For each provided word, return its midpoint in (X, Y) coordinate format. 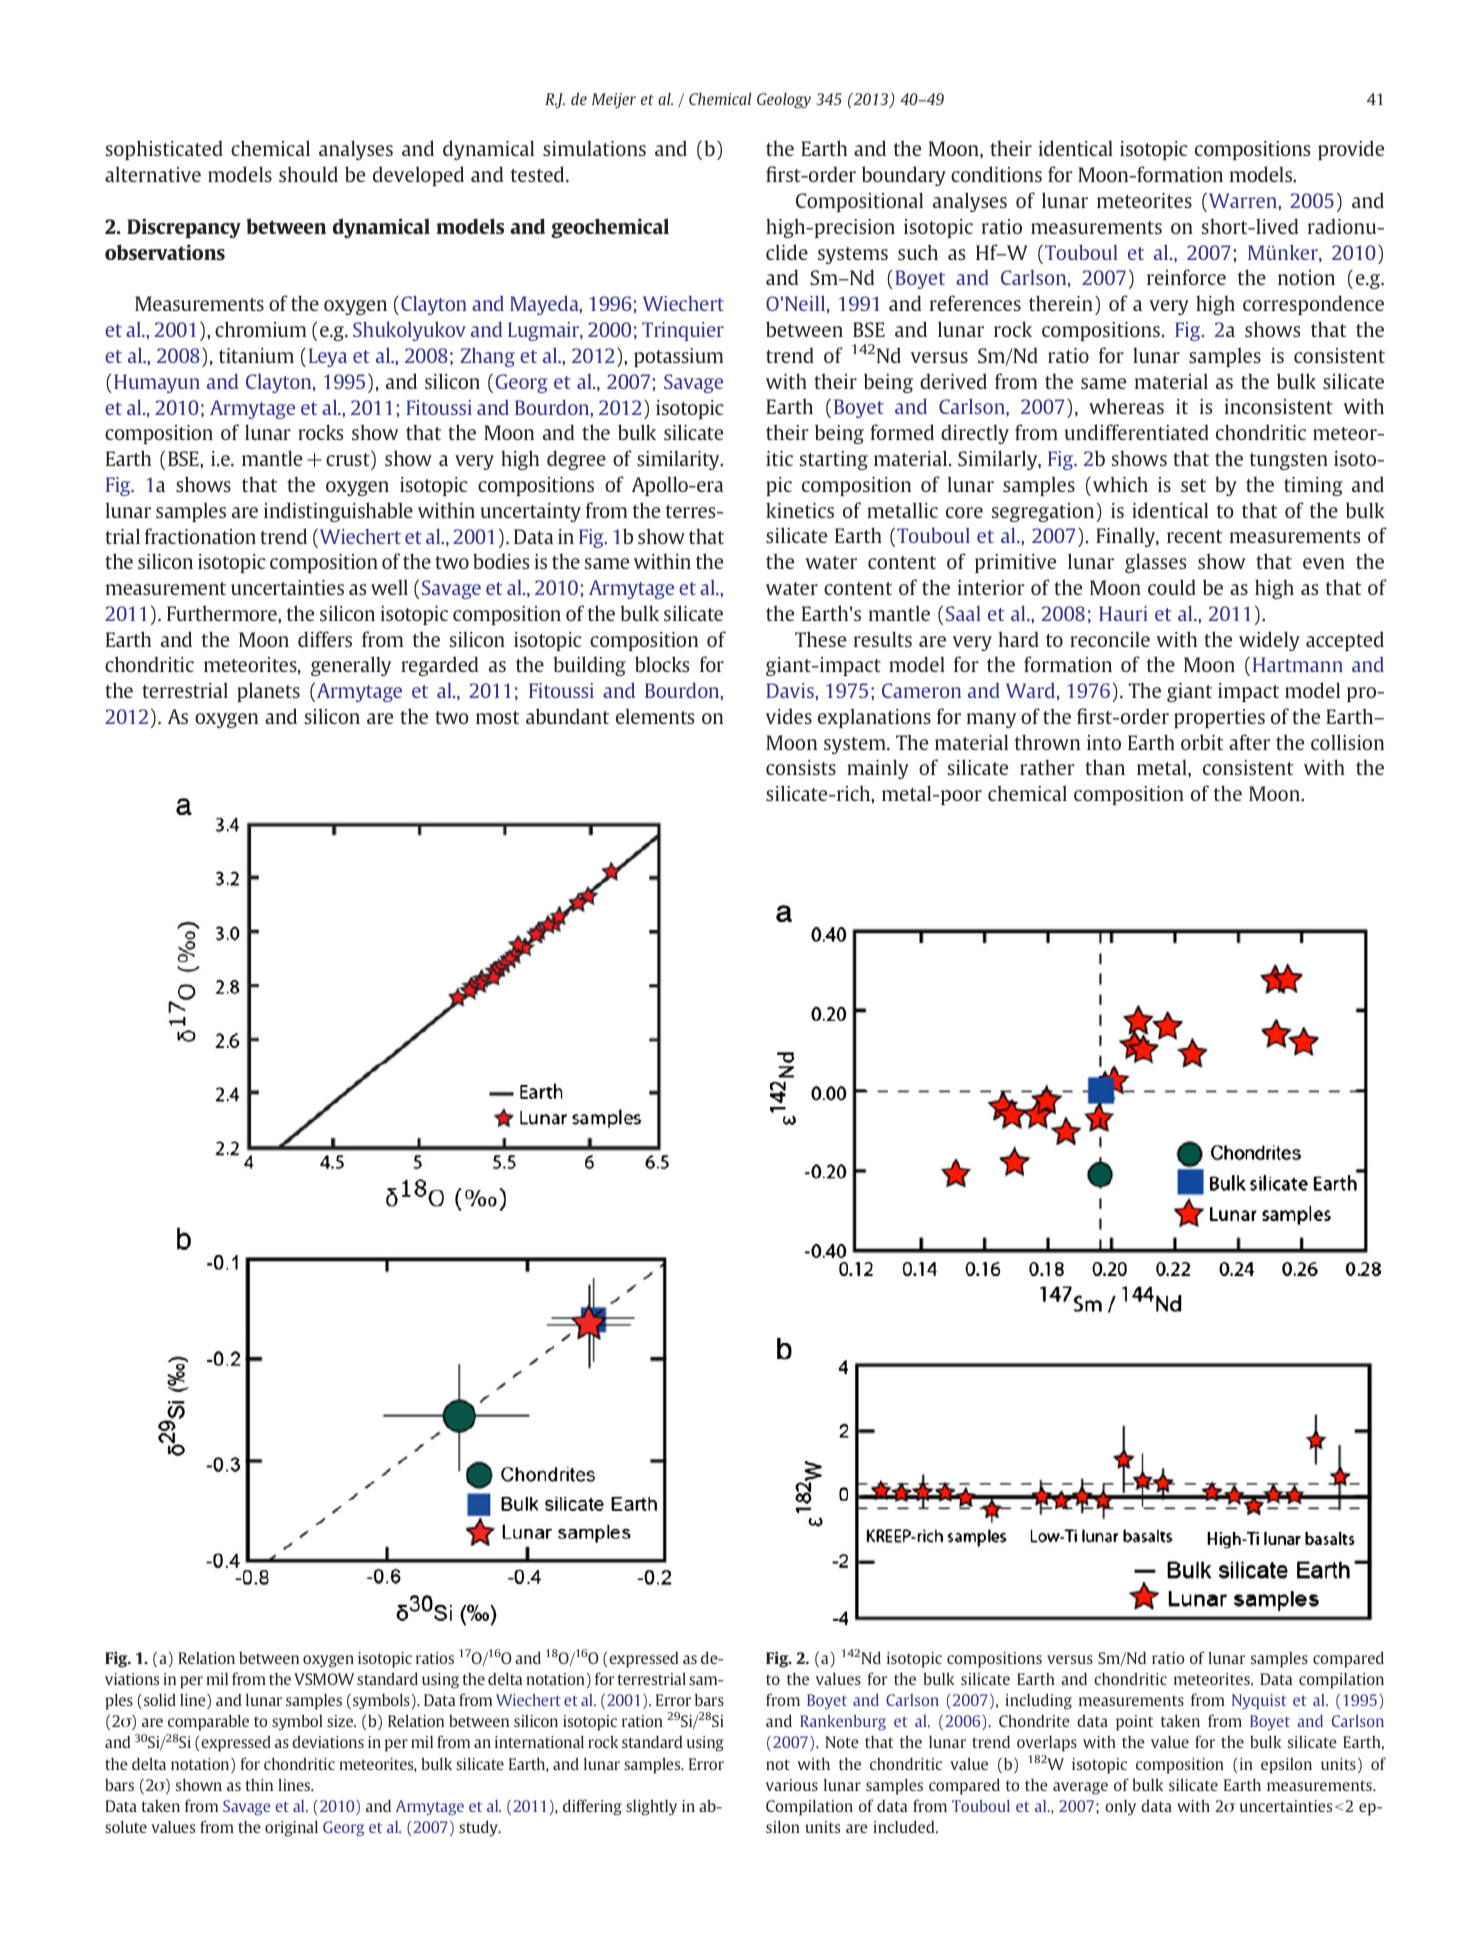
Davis (791, 690)
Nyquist (1259, 1702)
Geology (784, 101)
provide (1351, 150)
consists (801, 767)
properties (1219, 718)
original (291, 1828)
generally (351, 666)
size (341, 1721)
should (308, 174)
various (792, 1785)
